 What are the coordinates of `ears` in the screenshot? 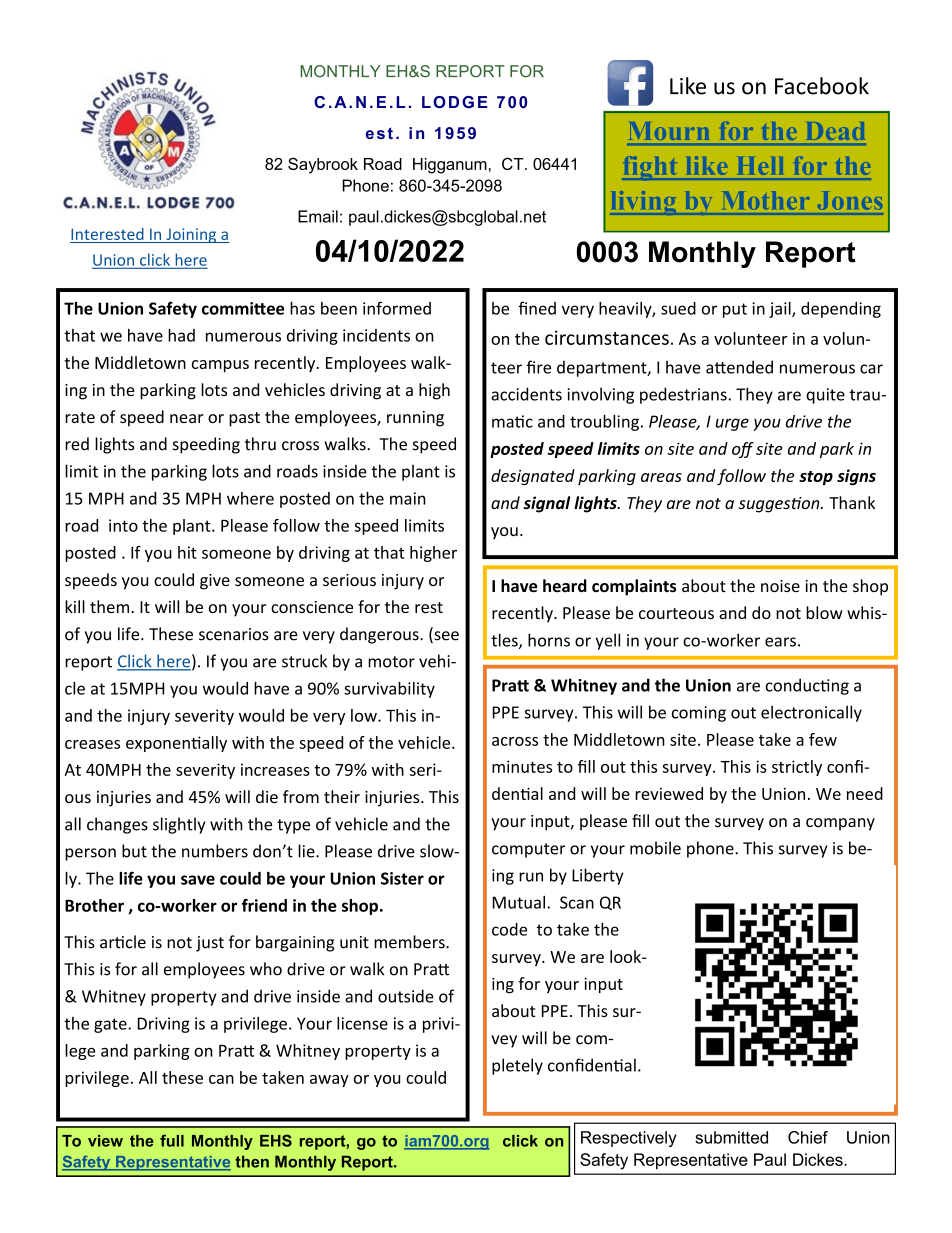 It's located at (780, 642).
